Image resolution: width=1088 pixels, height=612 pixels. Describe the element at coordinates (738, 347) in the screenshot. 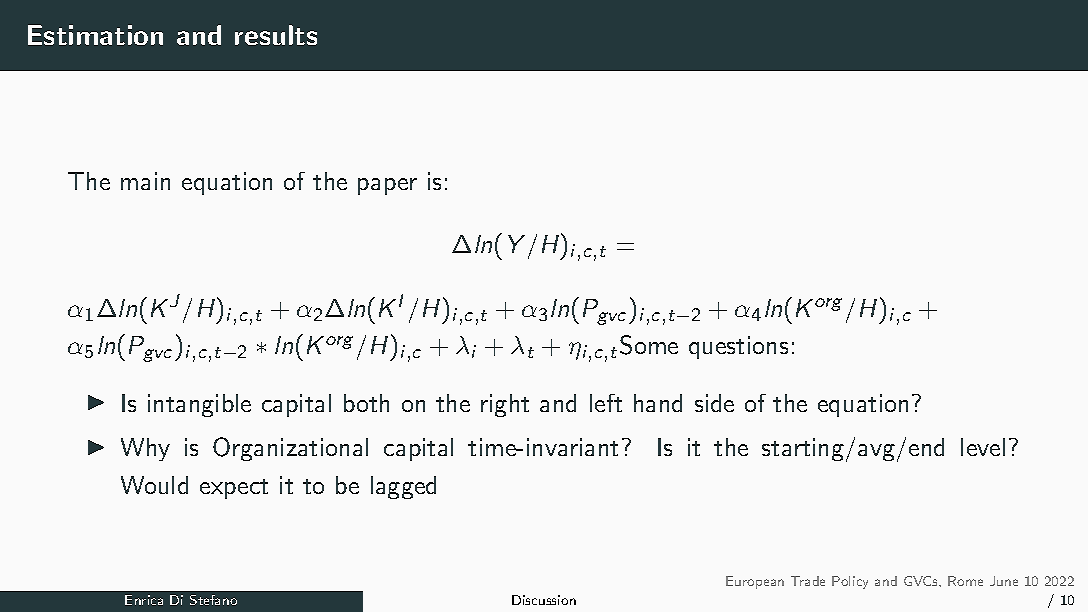

I see `questions` at that location.
